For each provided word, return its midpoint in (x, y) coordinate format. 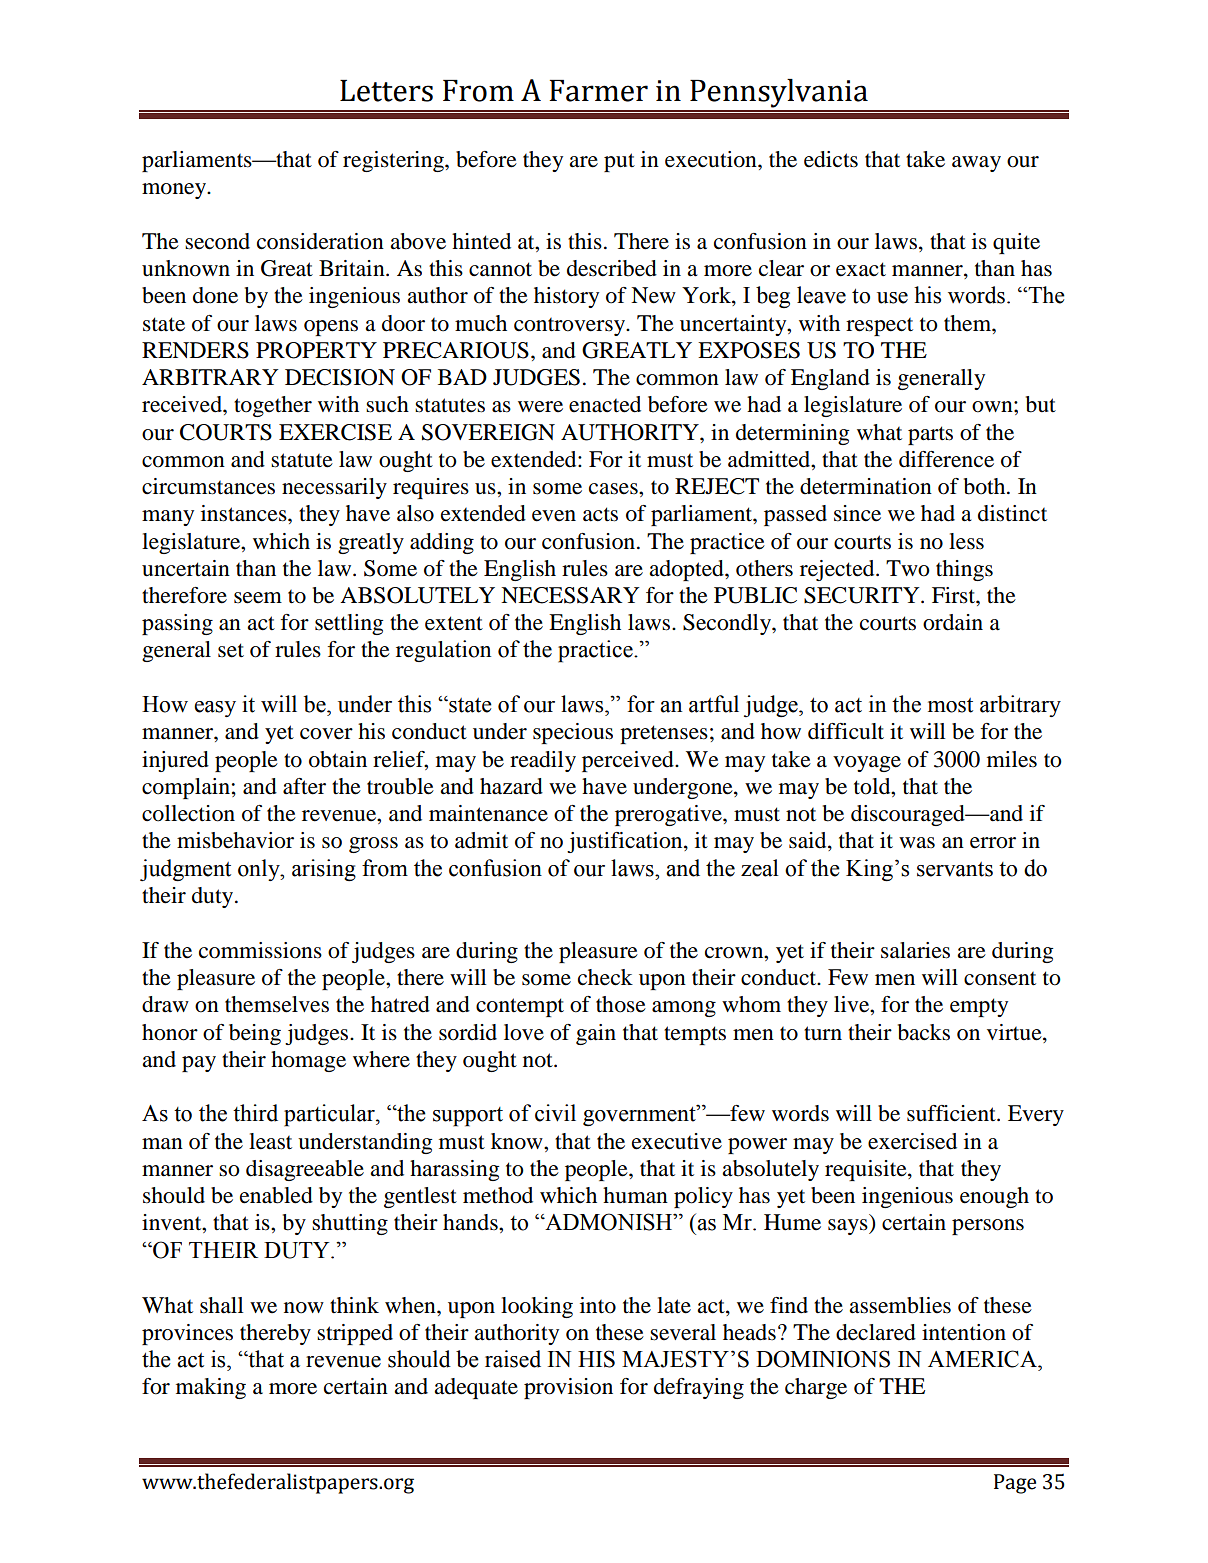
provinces (187, 1334)
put (619, 162)
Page (1015, 1484)
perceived (629, 761)
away (976, 164)
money (175, 191)
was (917, 843)
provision (568, 1388)
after (304, 786)
